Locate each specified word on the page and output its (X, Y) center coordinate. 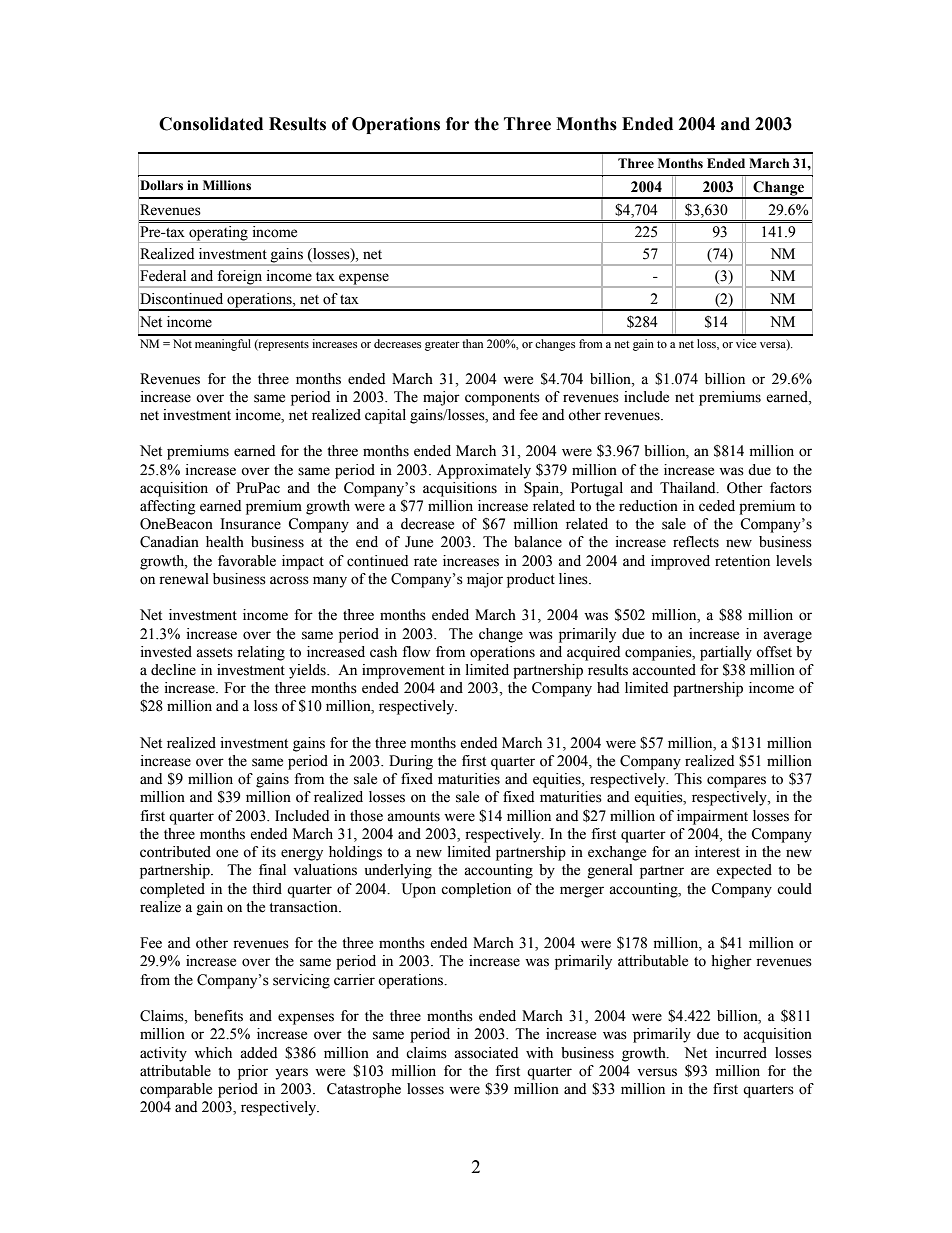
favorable (247, 561)
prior (253, 1072)
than (472, 343)
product (531, 580)
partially (726, 653)
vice (746, 343)
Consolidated (211, 124)
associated (486, 1053)
